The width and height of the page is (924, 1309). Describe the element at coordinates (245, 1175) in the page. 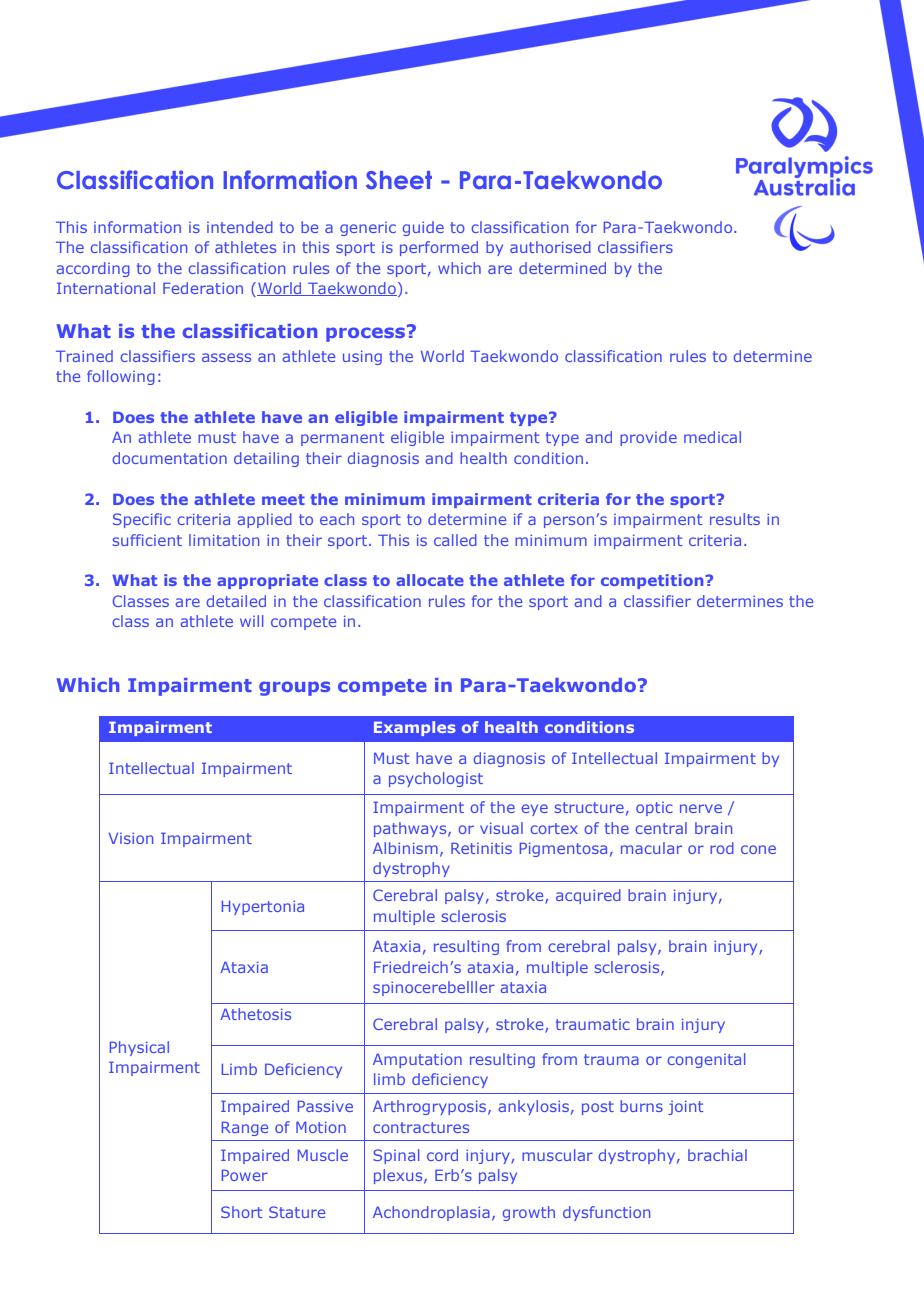

I see `Power` at that location.
